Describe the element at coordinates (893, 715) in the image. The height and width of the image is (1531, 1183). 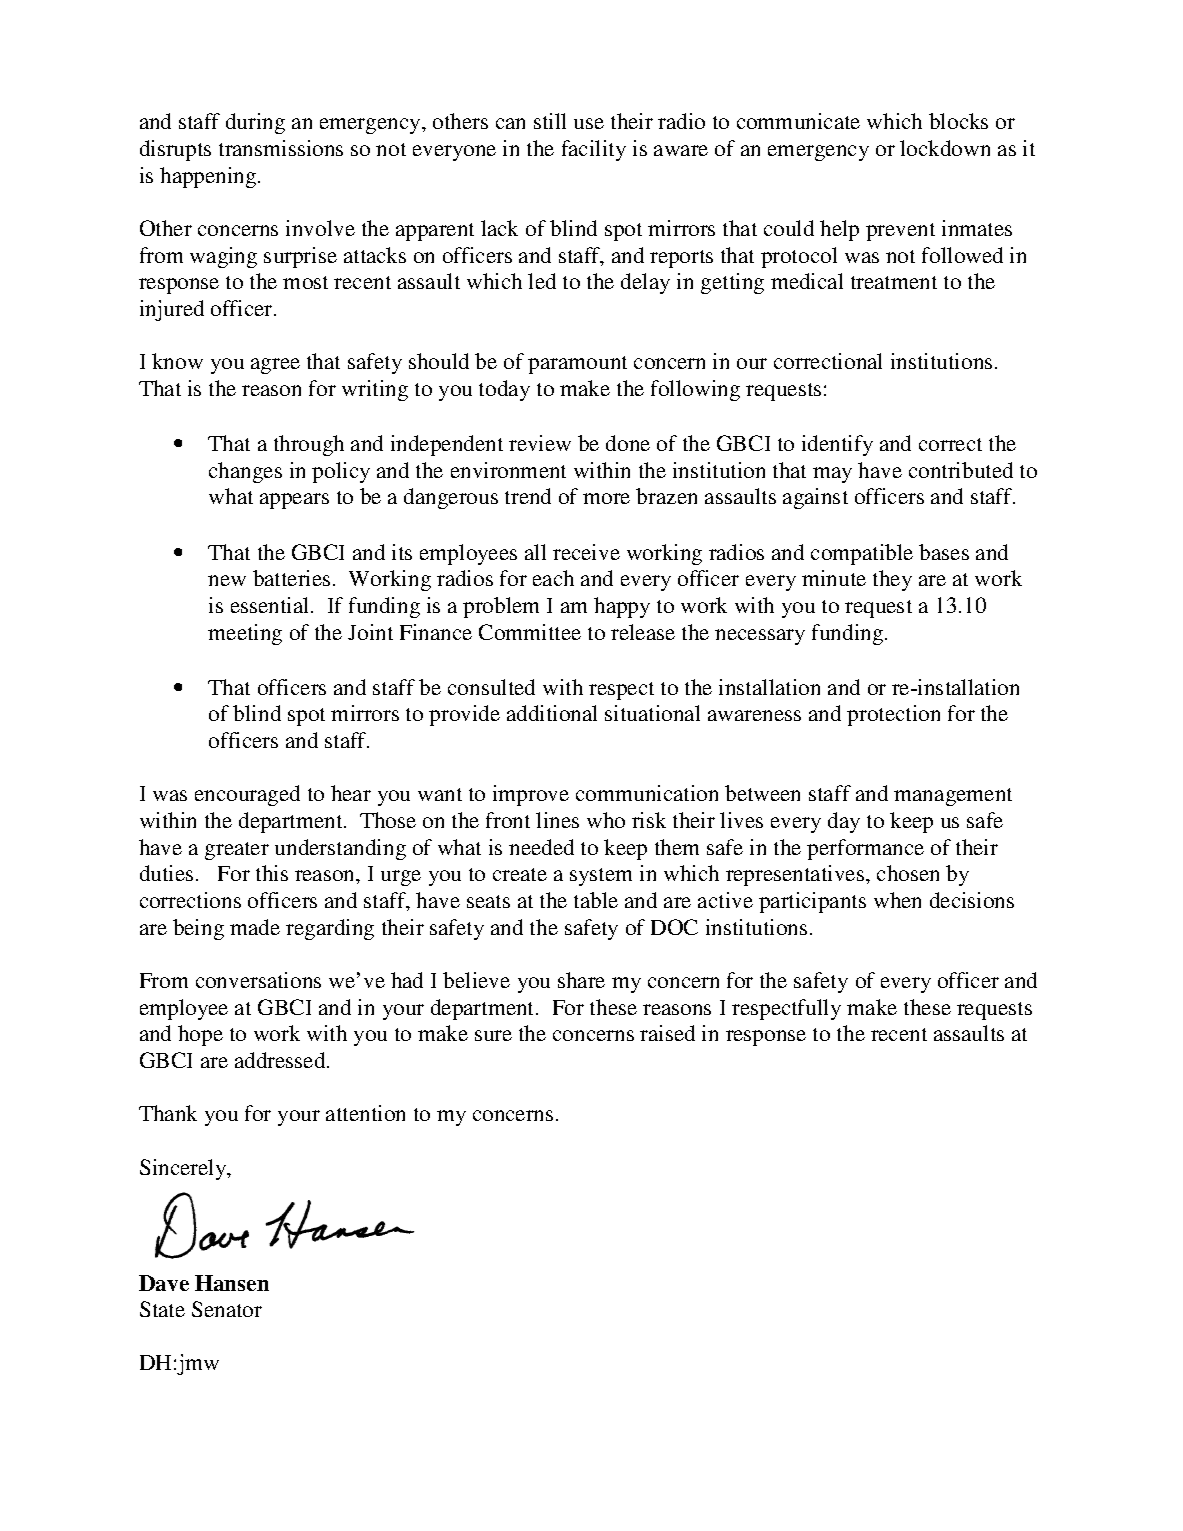
I see `protection` at that location.
